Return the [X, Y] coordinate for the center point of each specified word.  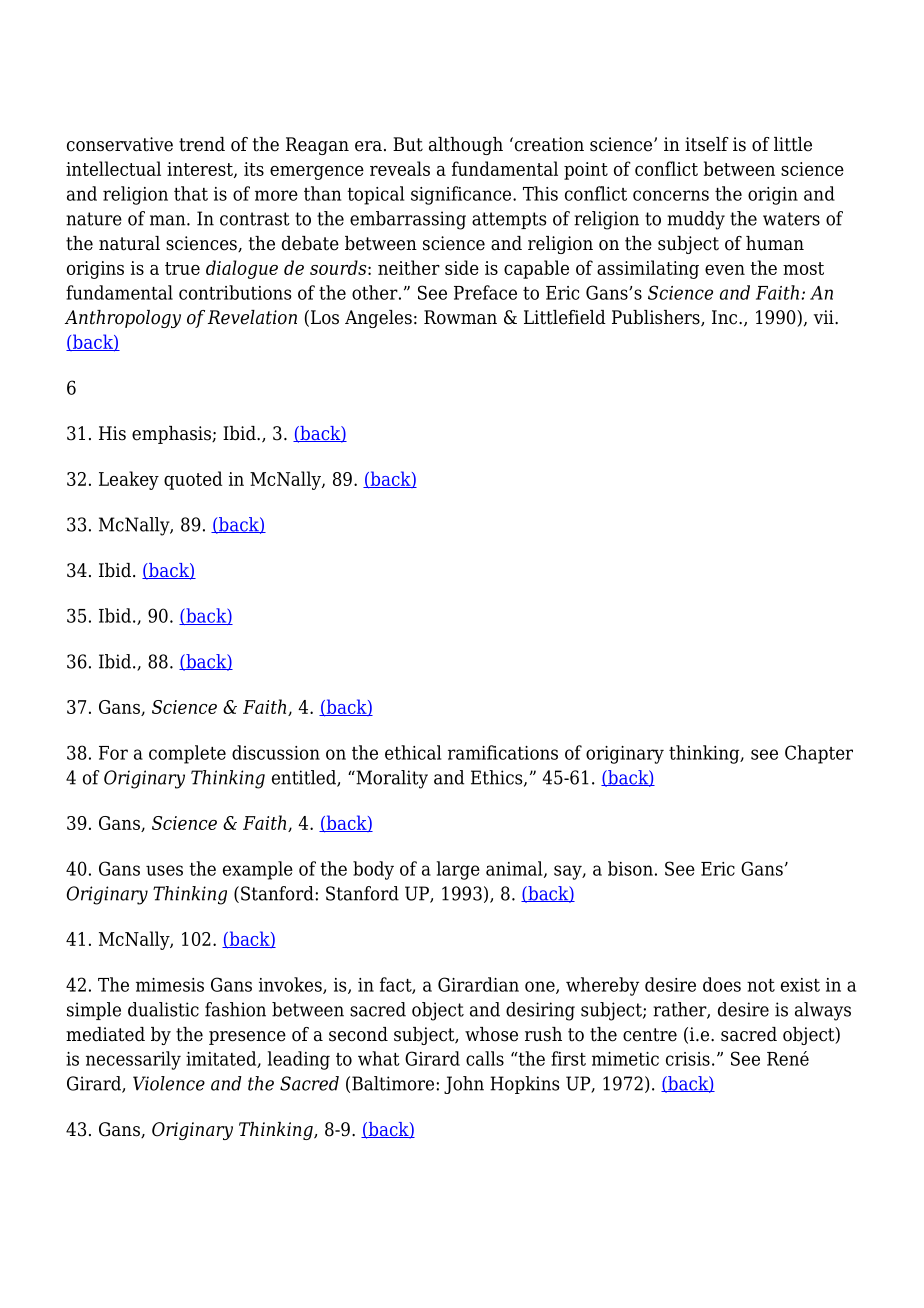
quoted [193, 480]
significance [462, 195]
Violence [169, 1083]
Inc [726, 317]
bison [630, 868]
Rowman [460, 317]
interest [201, 170]
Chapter [819, 754]
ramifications [503, 752]
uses [164, 870]
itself [707, 144]
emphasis [172, 435]
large [458, 870]
